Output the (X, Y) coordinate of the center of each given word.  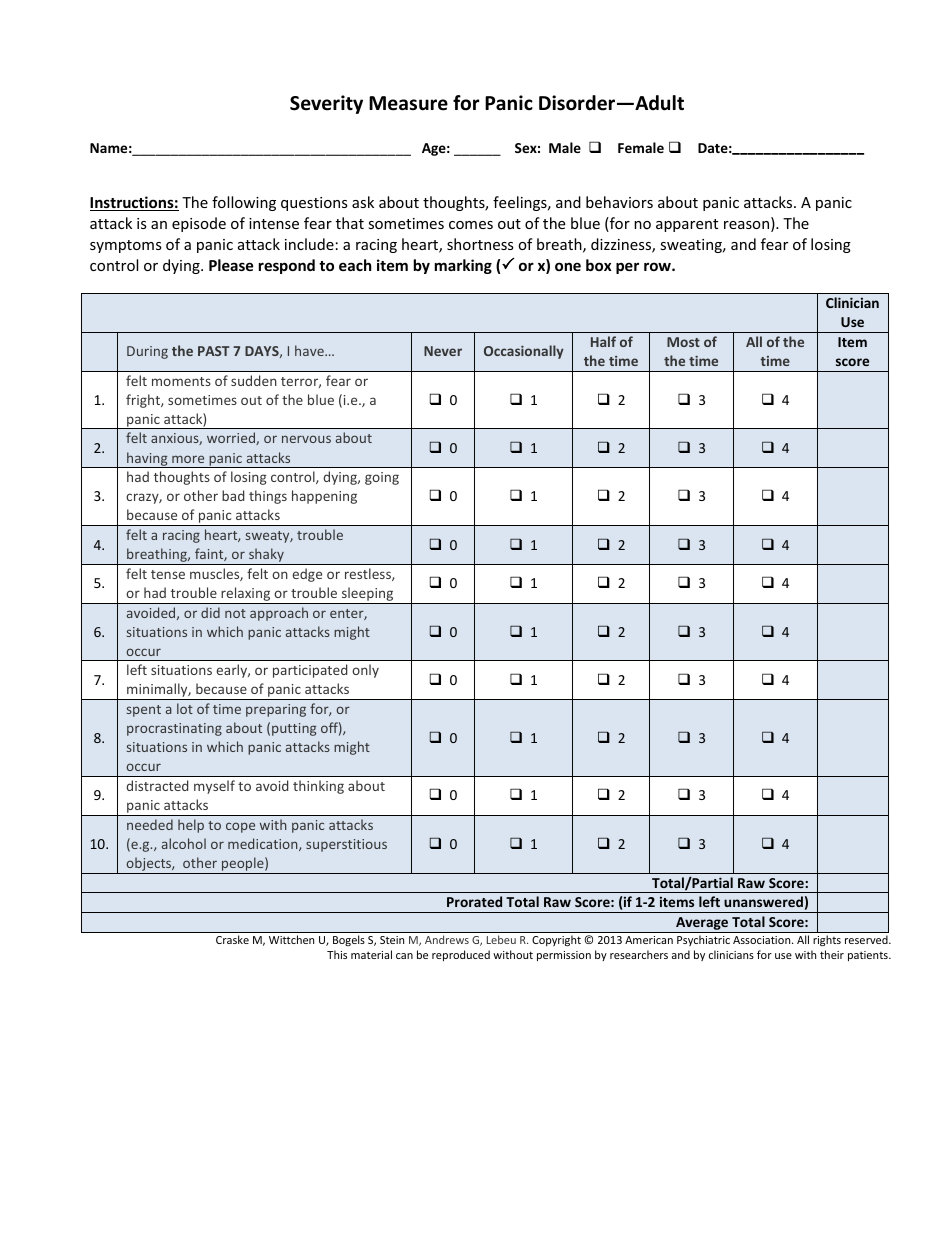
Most (683, 342)
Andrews (447, 939)
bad (233, 495)
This (337, 954)
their (832, 954)
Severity (326, 104)
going (382, 478)
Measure (408, 103)
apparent (687, 225)
